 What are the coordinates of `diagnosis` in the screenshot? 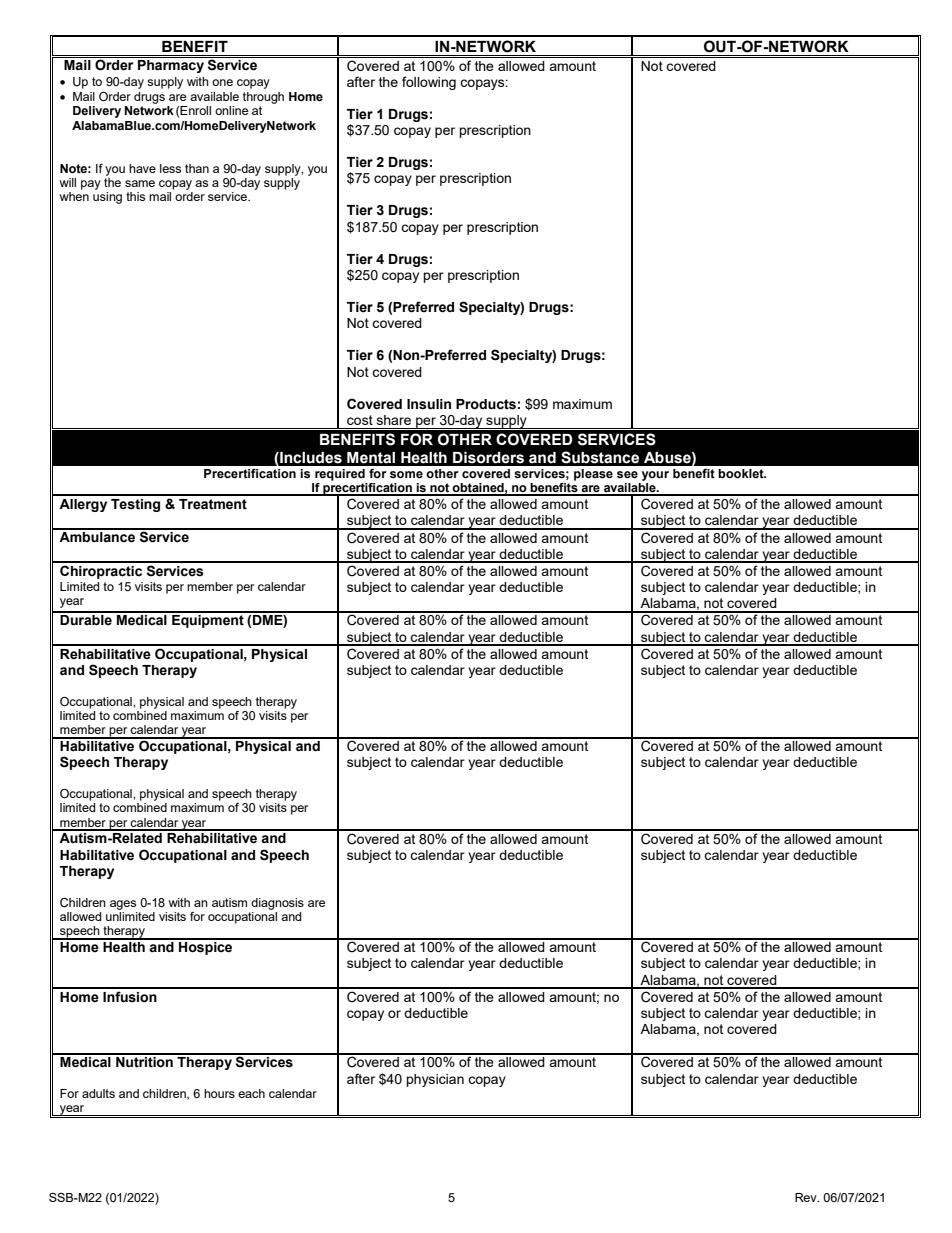 It's located at (277, 904).
